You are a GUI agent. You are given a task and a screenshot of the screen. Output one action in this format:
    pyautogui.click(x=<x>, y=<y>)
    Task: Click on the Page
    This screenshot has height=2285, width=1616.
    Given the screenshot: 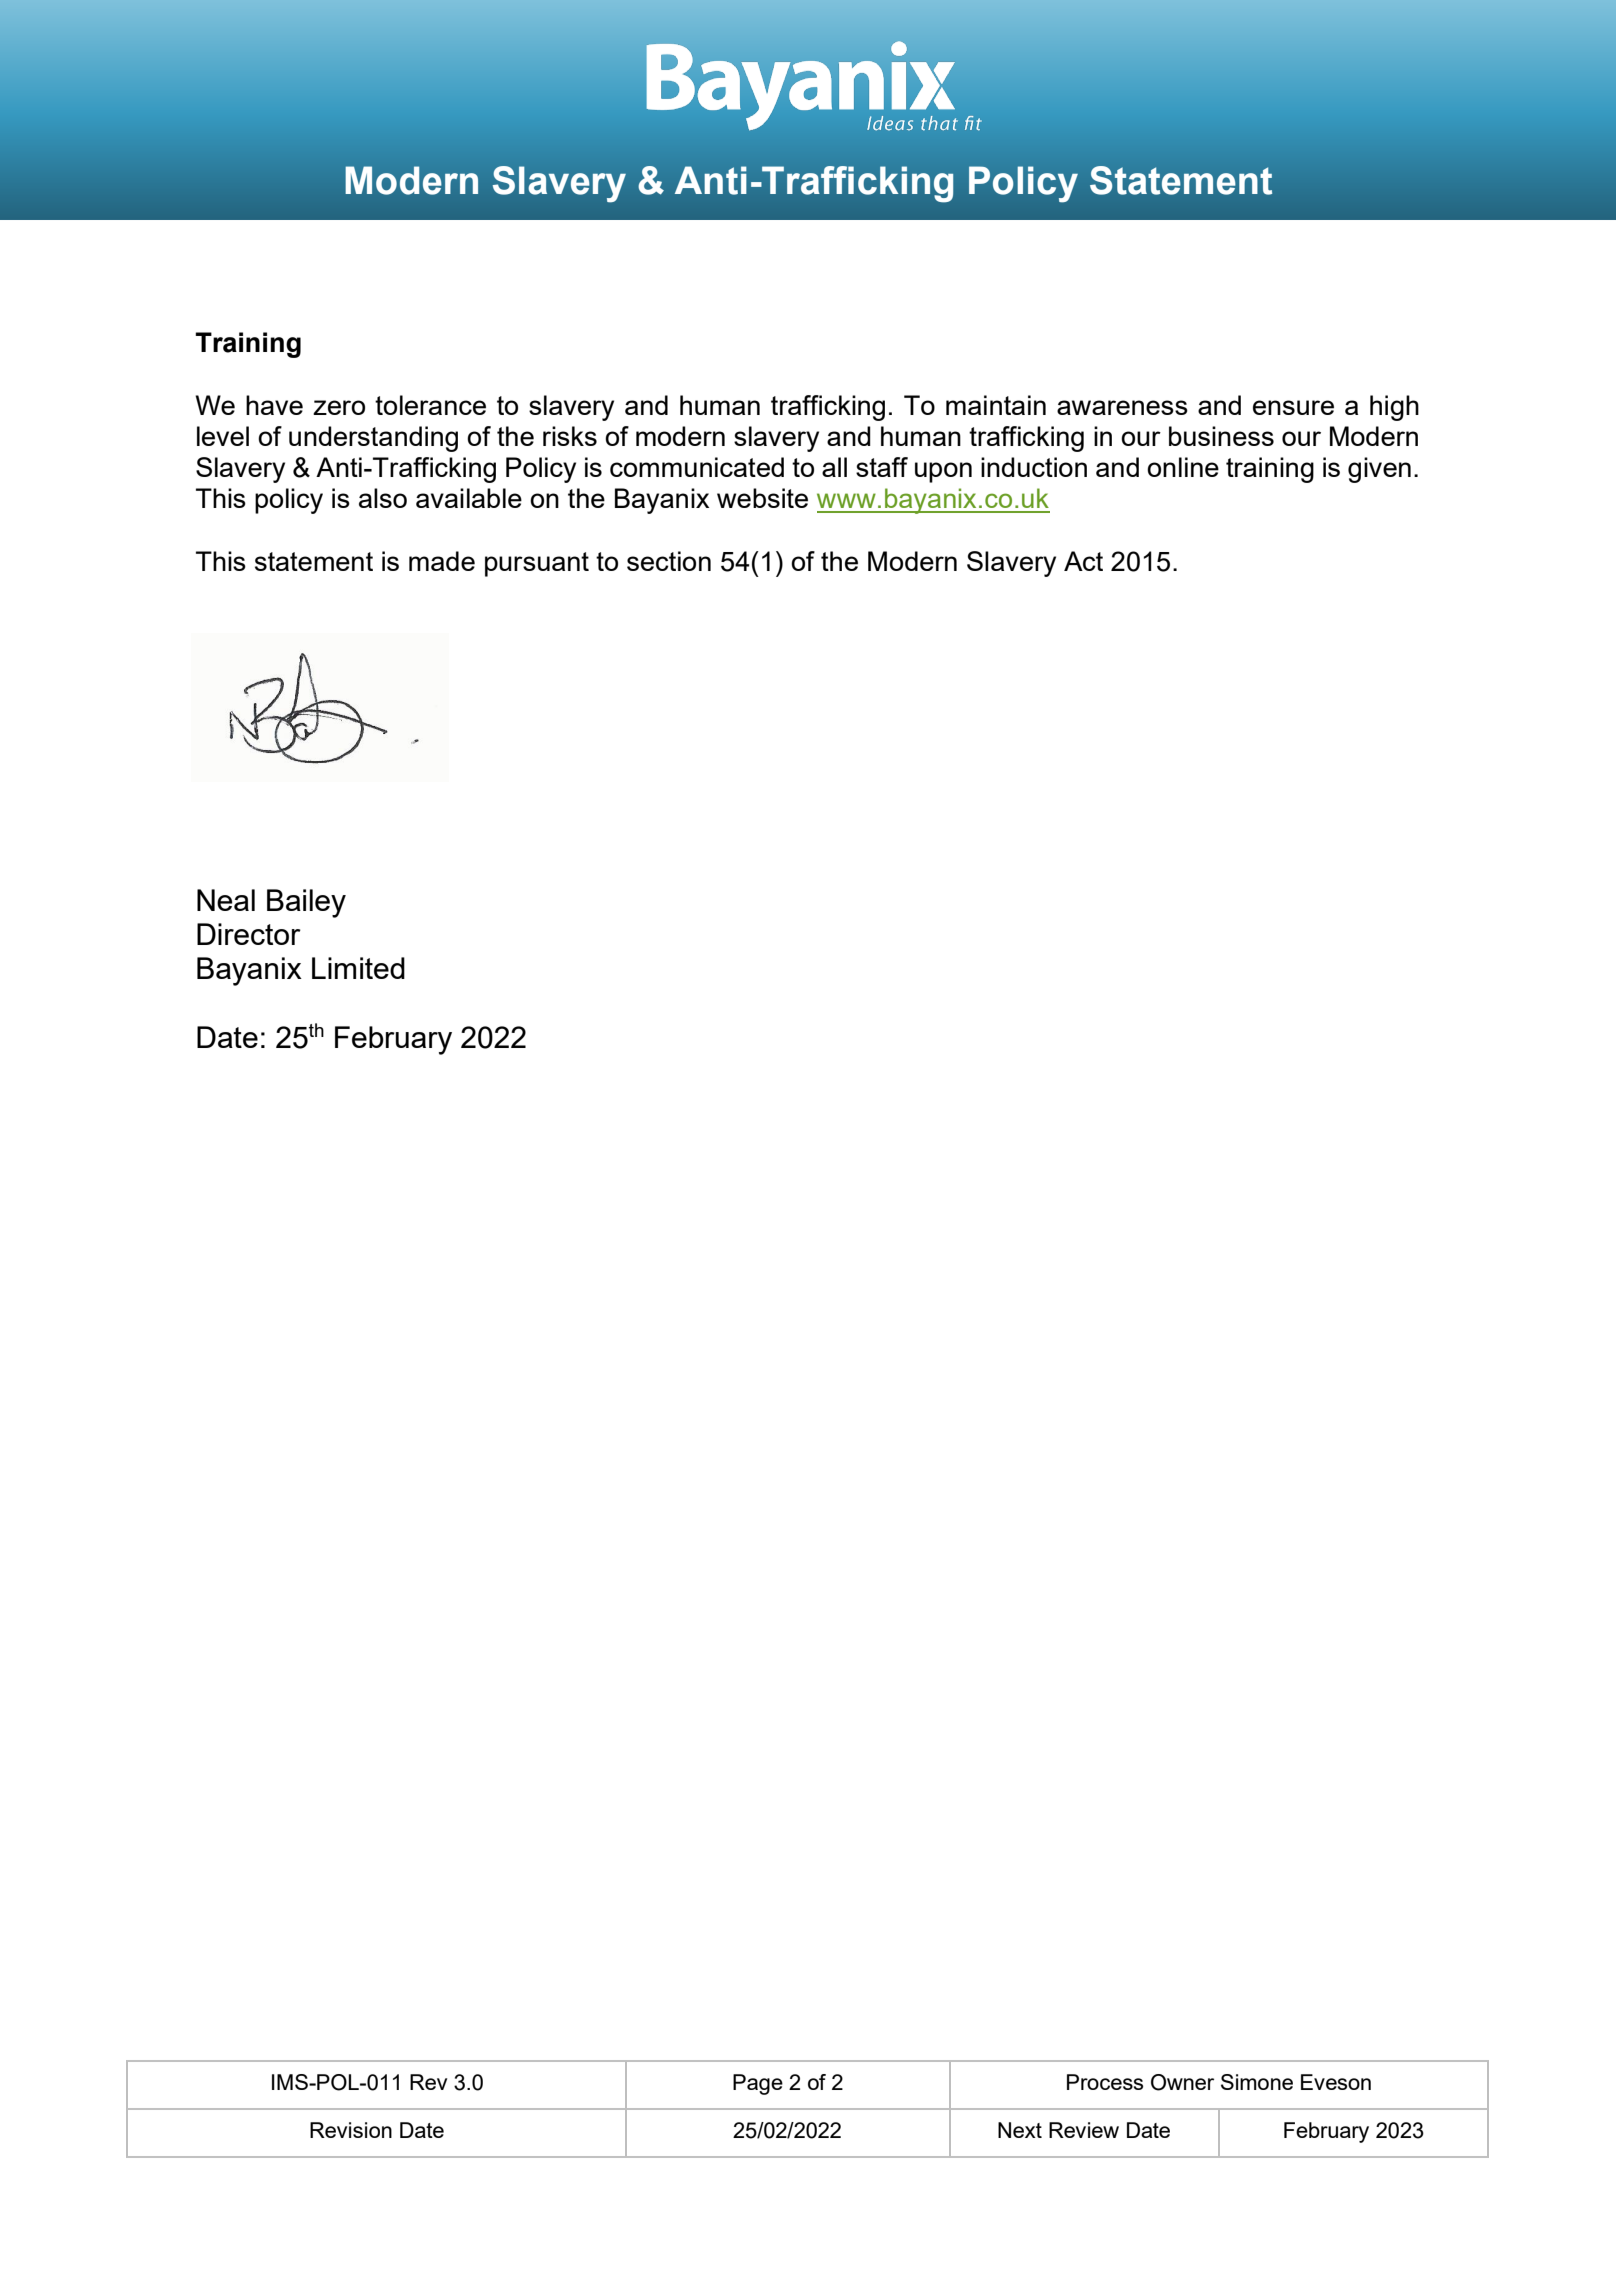 What is the action you would take?
    pyautogui.click(x=758, y=2084)
